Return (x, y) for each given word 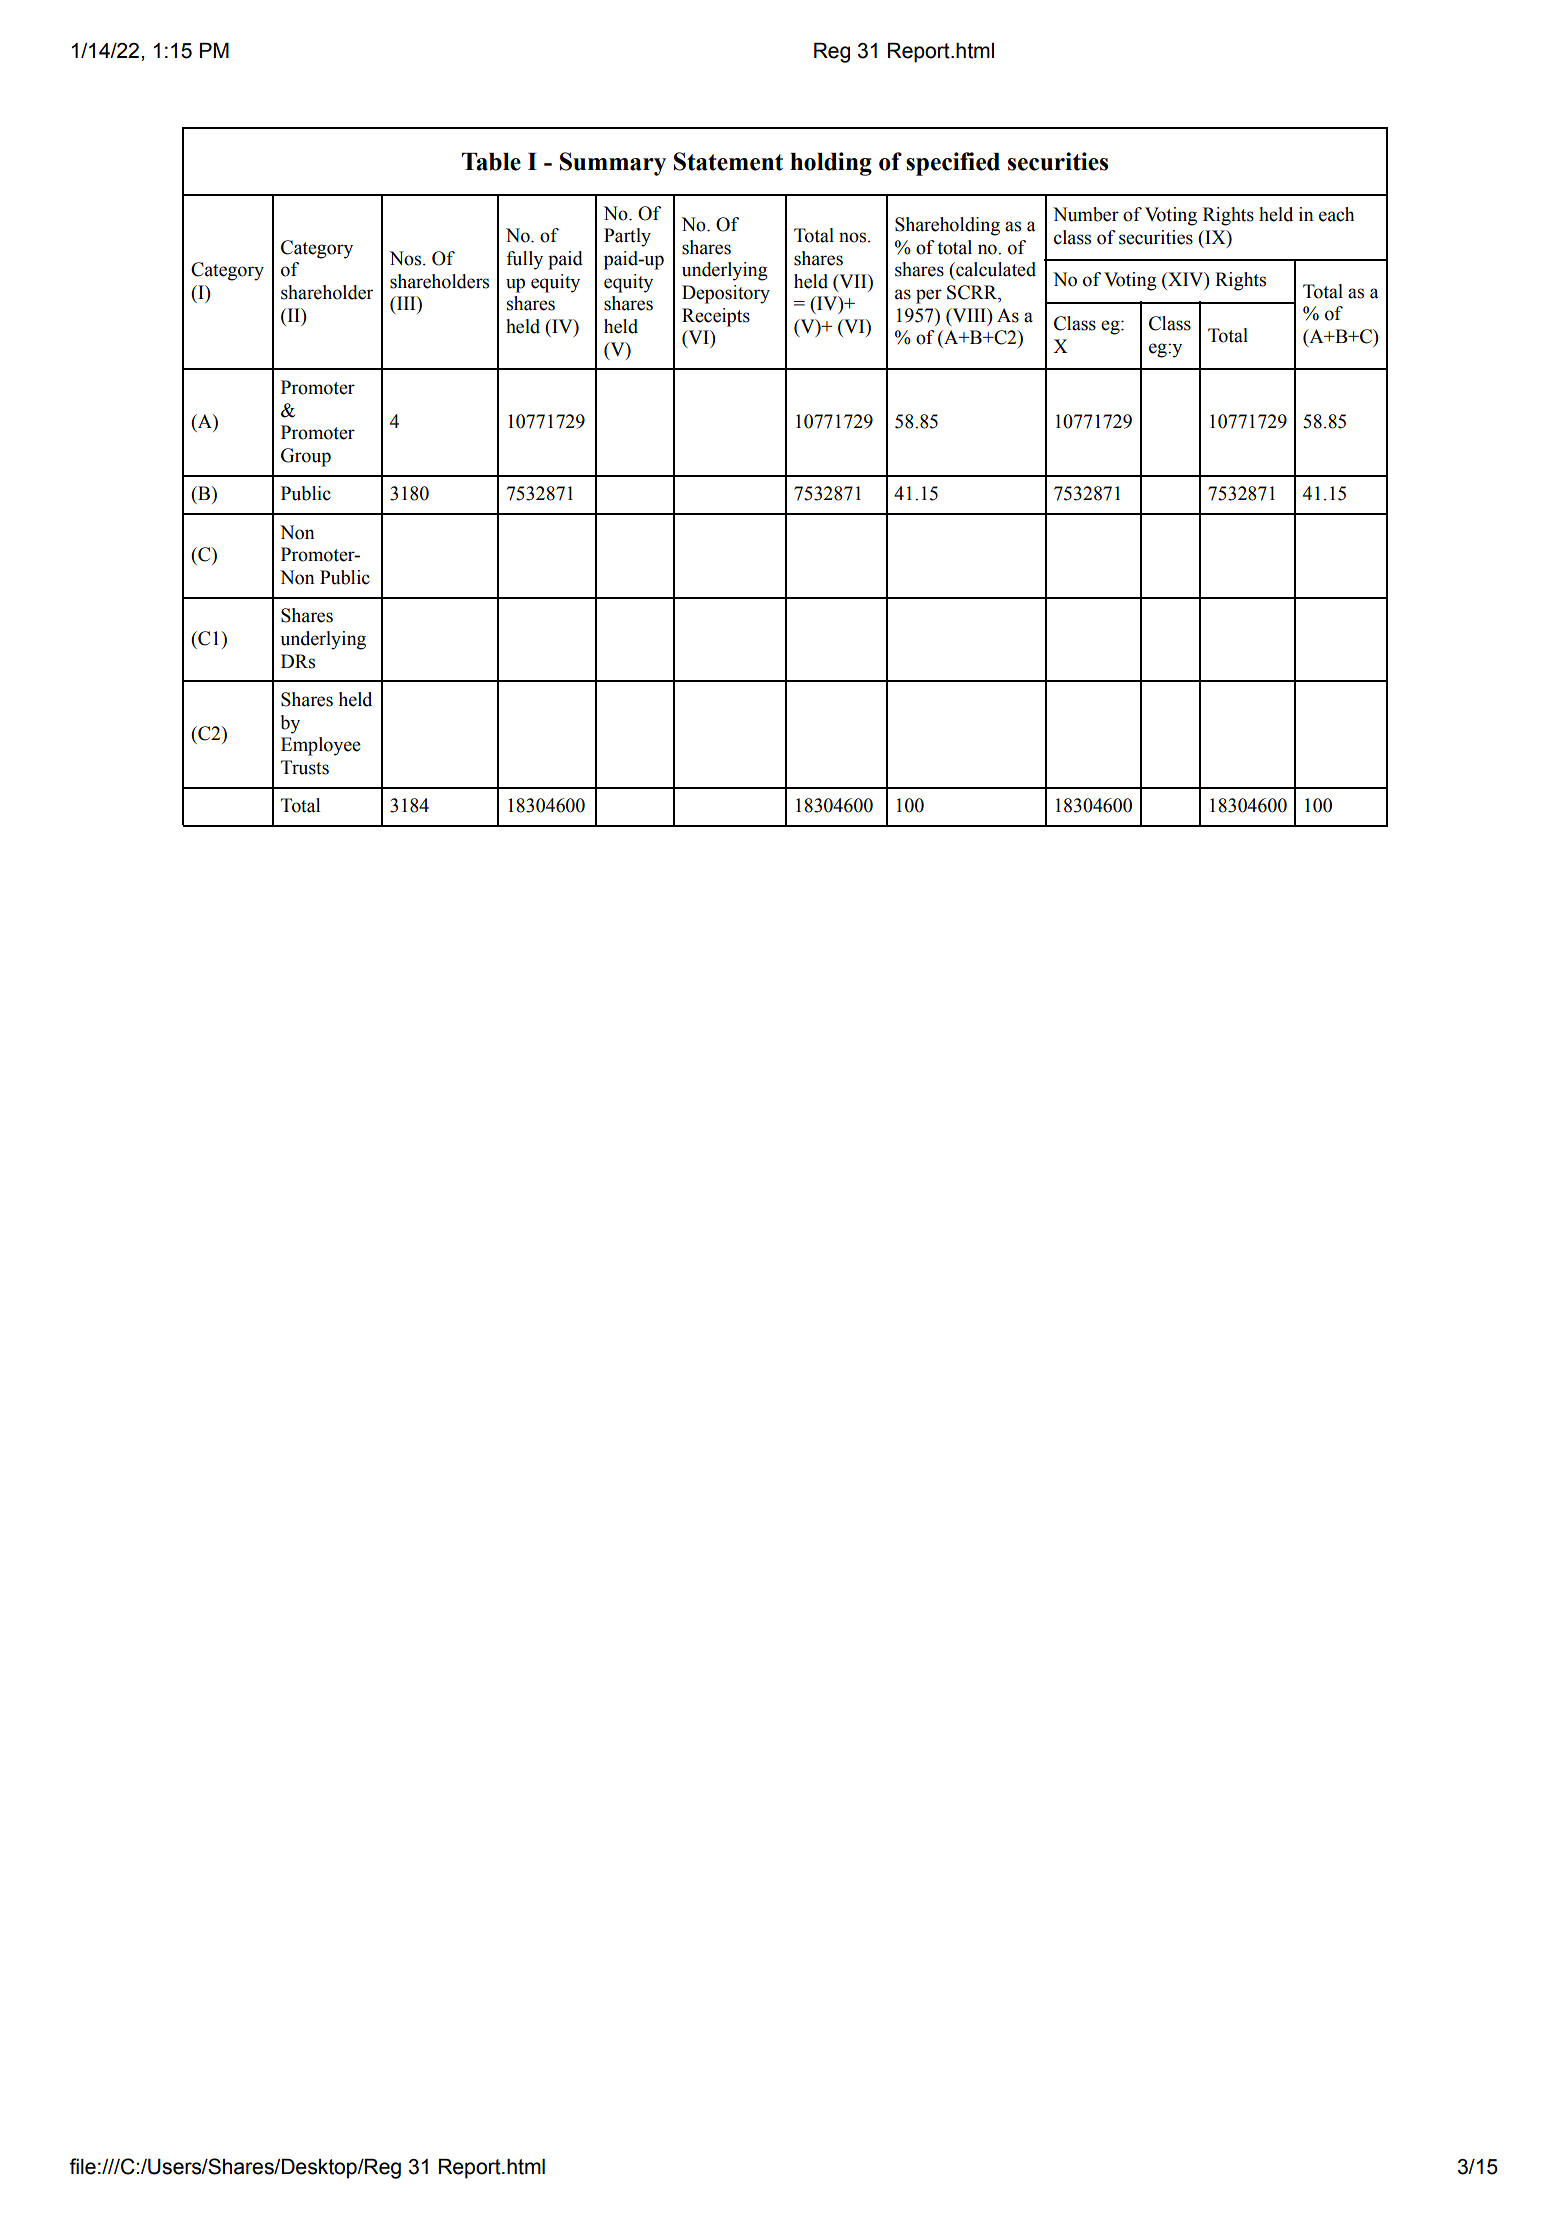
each (1336, 214)
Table (491, 162)
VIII (969, 315)
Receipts (716, 317)
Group (306, 457)
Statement (728, 161)
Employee (321, 746)
